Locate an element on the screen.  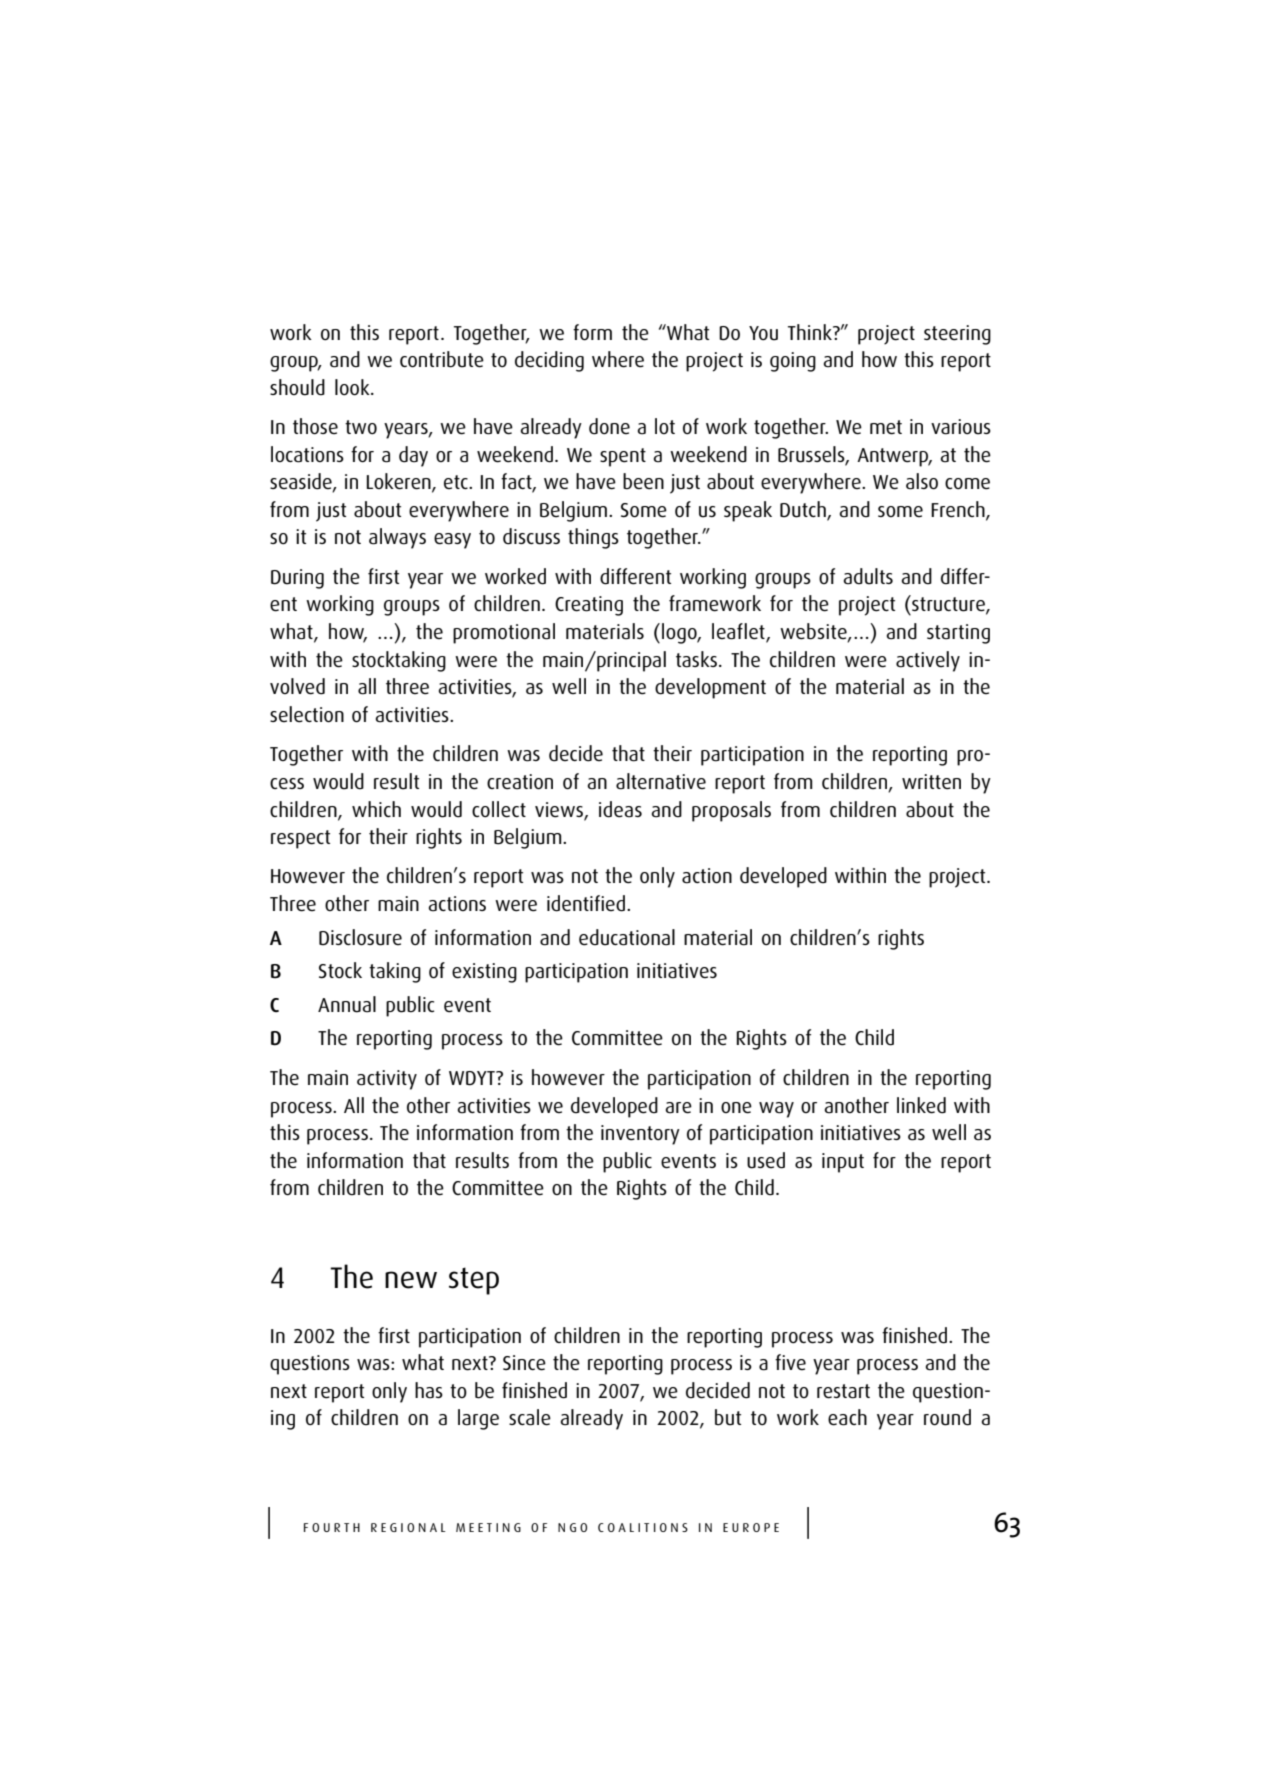
Disclosure is located at coordinates (360, 937).
